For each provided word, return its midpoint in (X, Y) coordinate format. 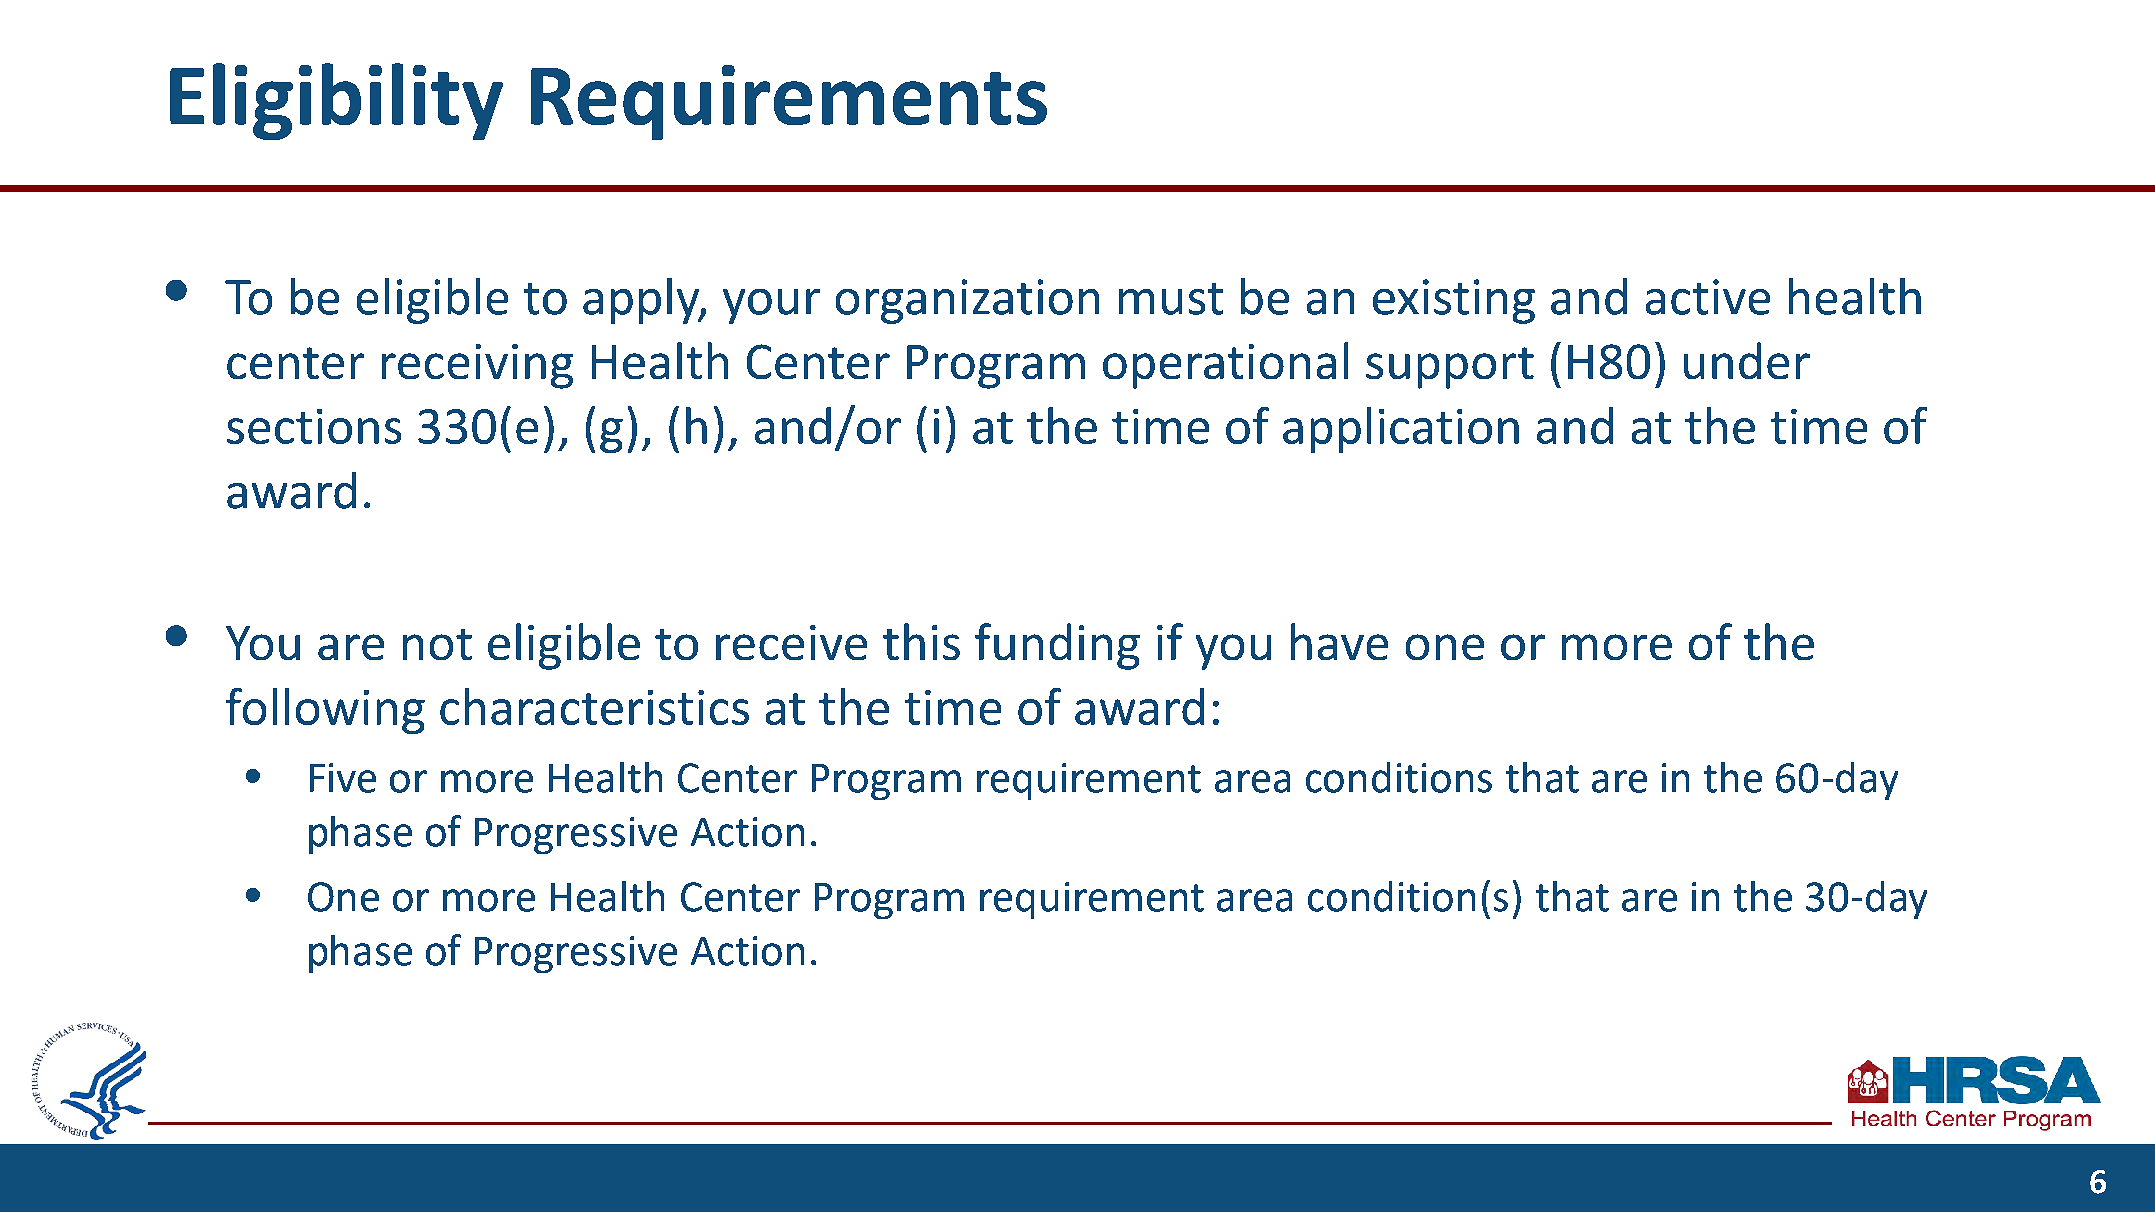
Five (343, 778)
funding (1057, 646)
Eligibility (336, 101)
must (1171, 299)
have (1339, 641)
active (1708, 297)
